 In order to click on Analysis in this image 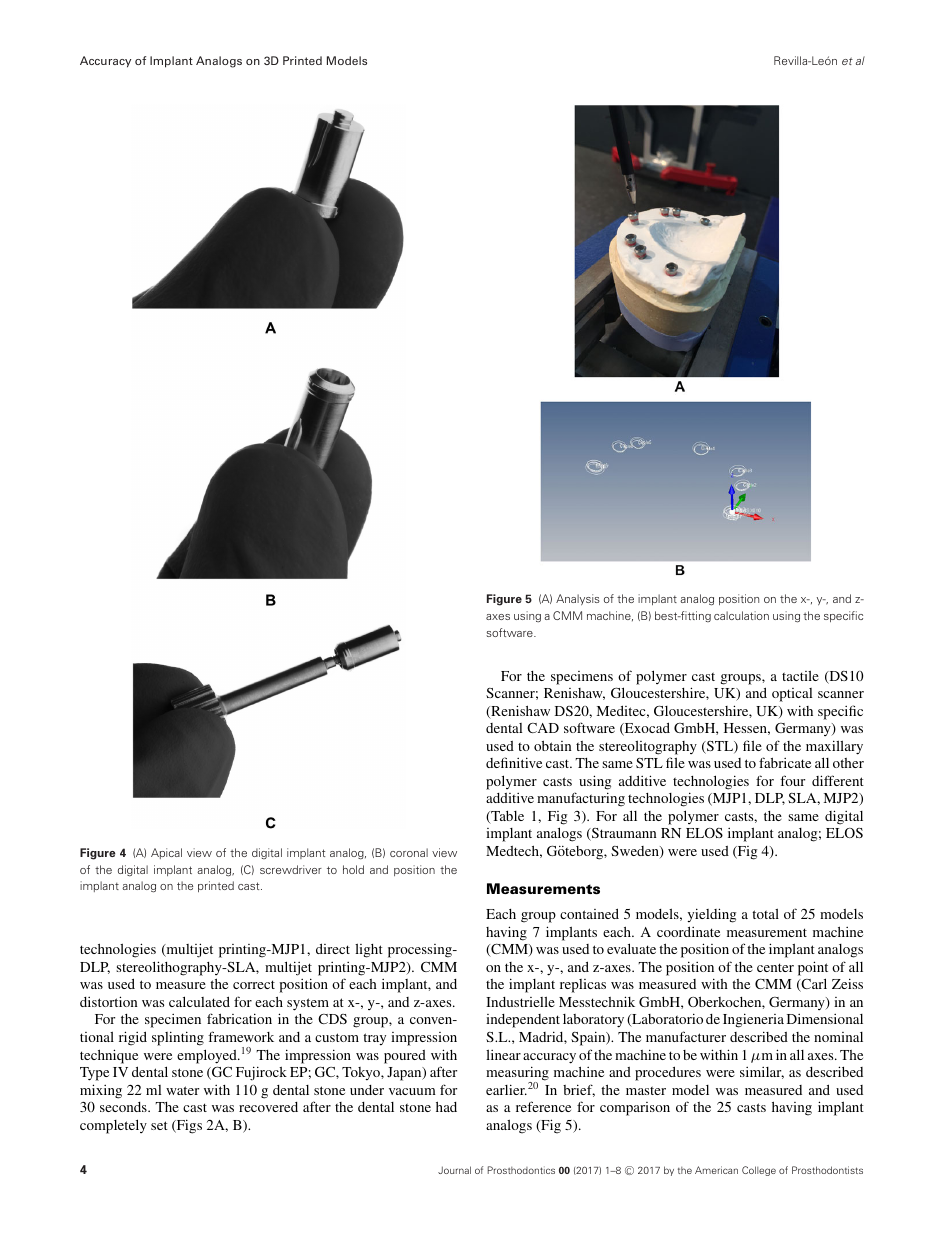, I will do `click(578, 599)`.
